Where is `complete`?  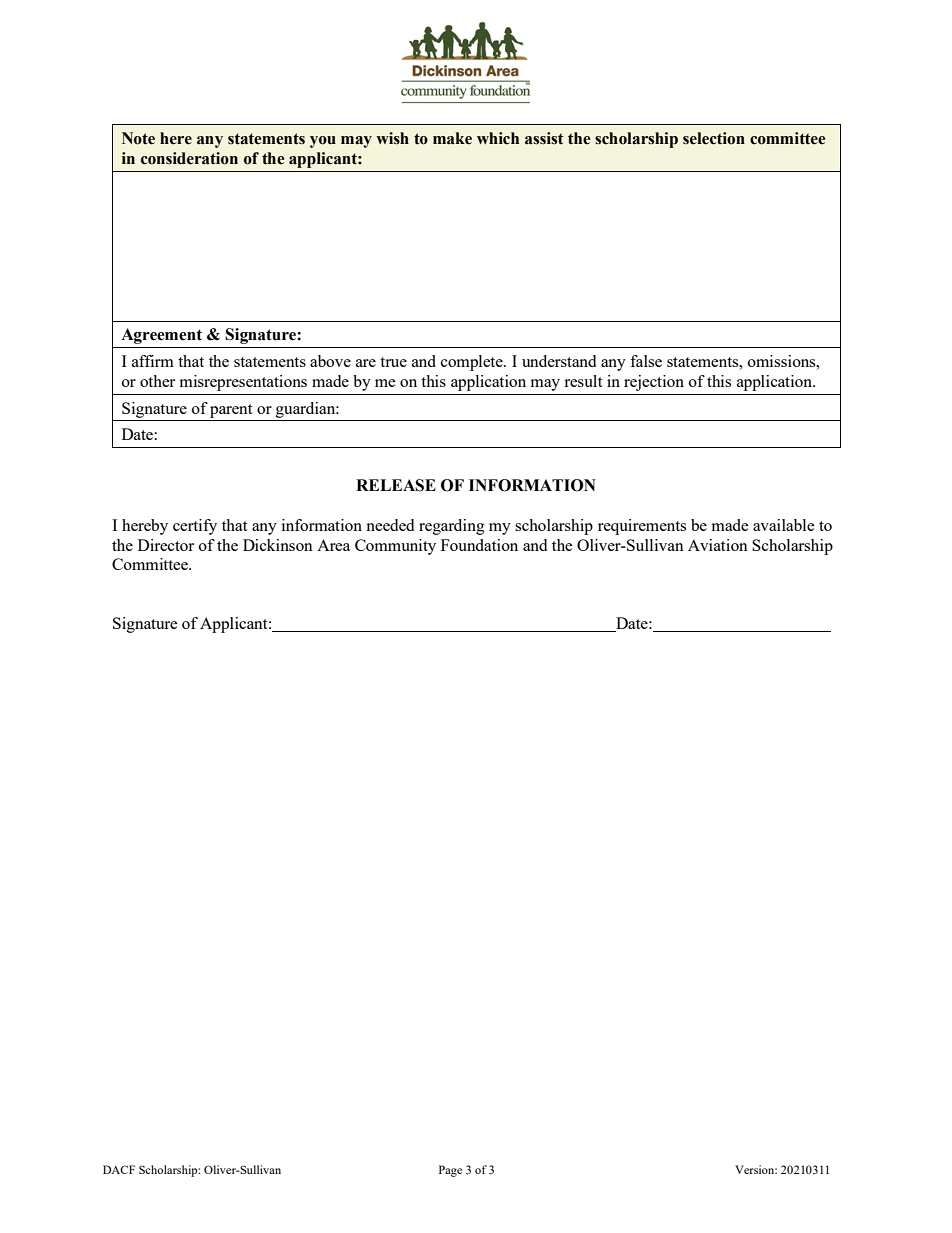
complete is located at coordinates (473, 363).
